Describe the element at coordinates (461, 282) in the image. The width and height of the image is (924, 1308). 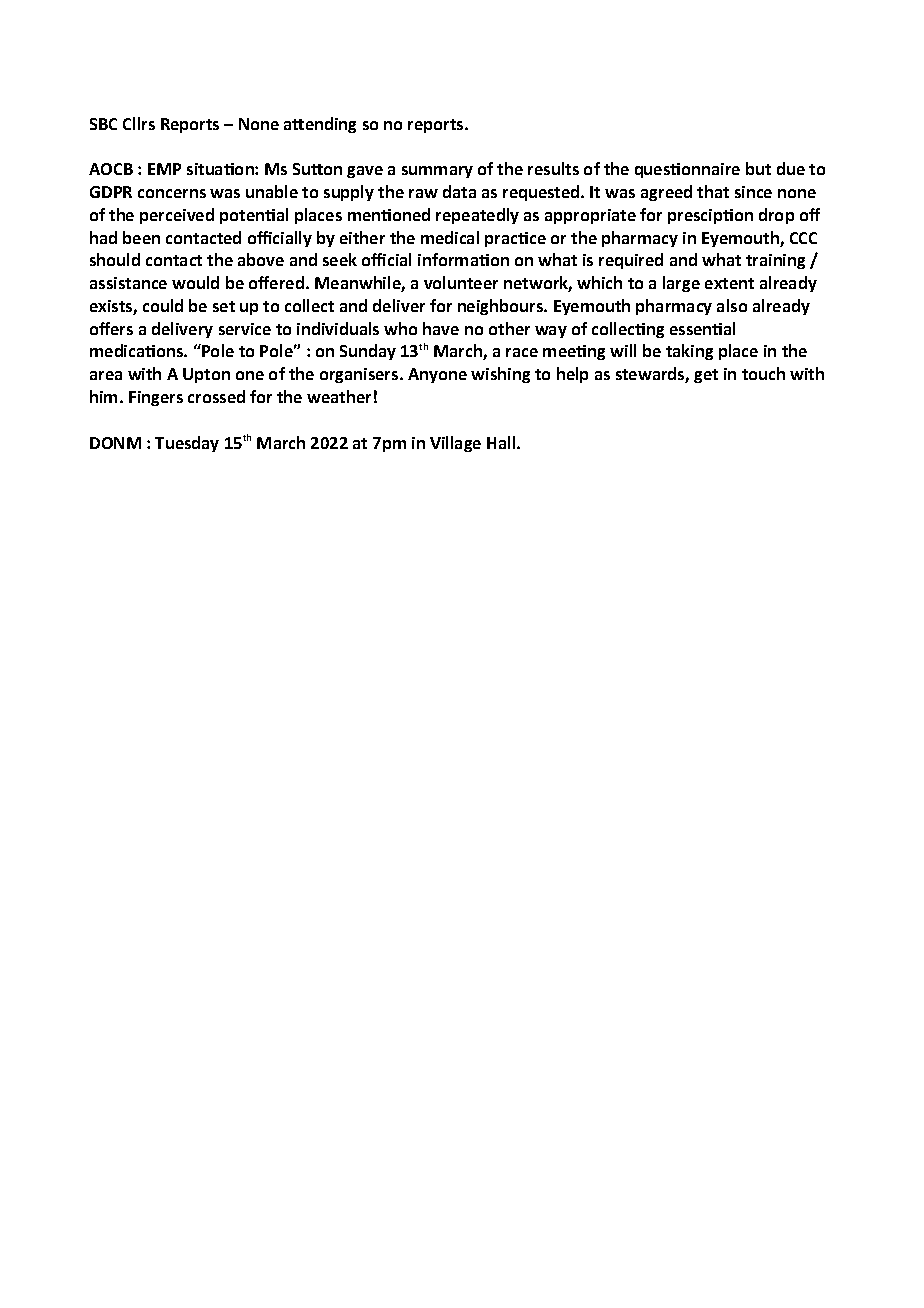
I see `volunteer` at that location.
